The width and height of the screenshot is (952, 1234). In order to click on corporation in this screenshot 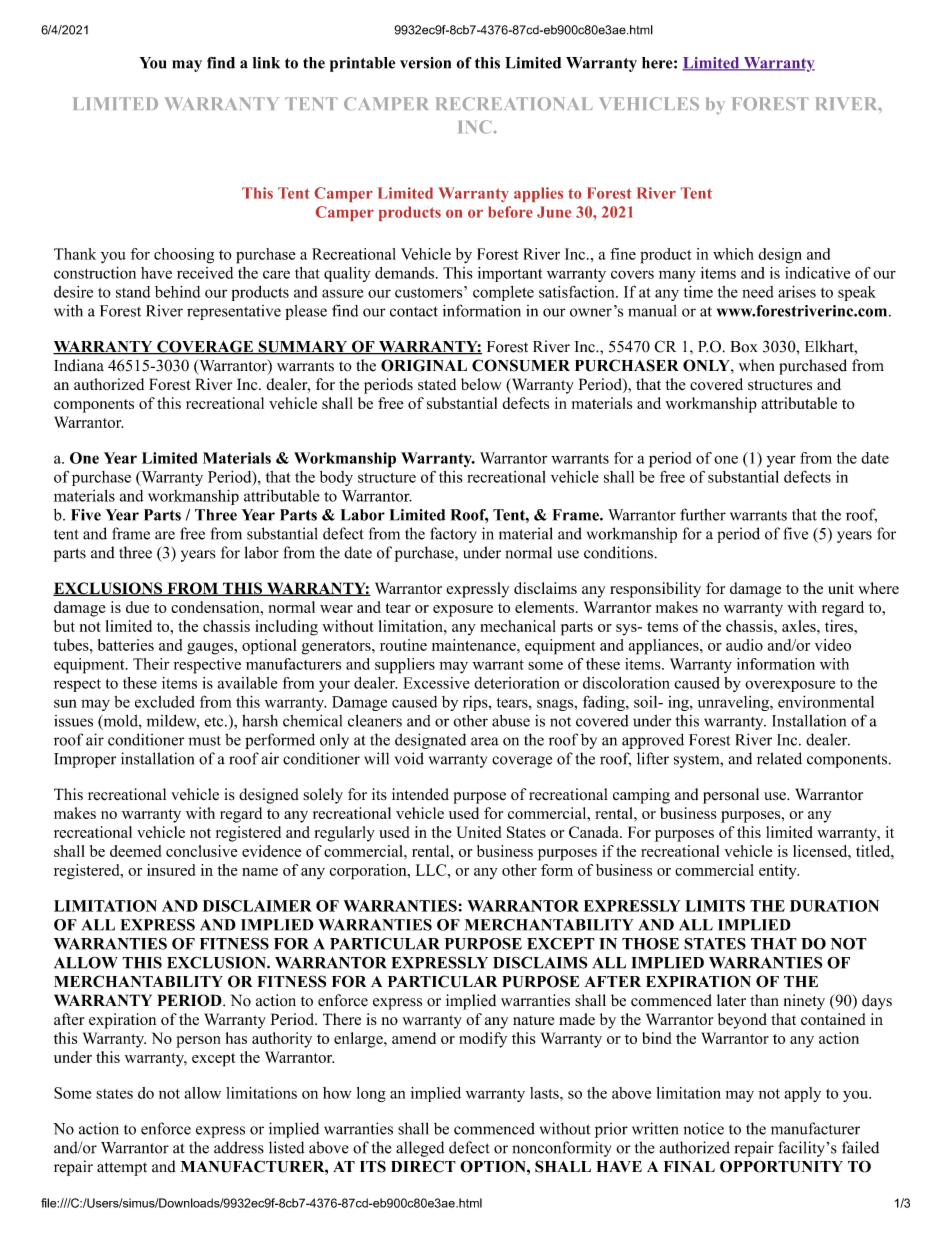, I will do `click(369, 872)`.
